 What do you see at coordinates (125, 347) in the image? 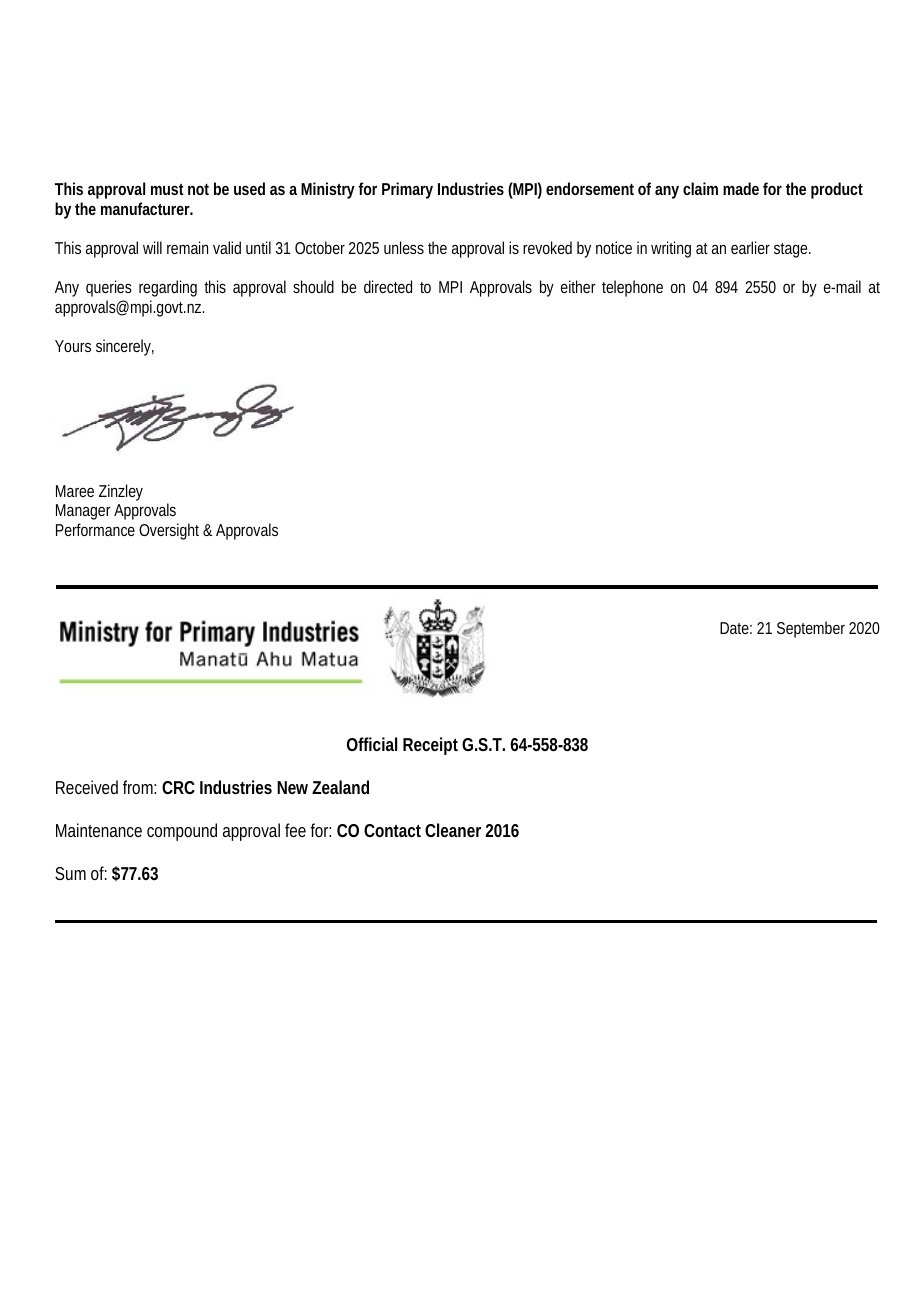
I see `sincerely` at bounding box center [125, 347].
